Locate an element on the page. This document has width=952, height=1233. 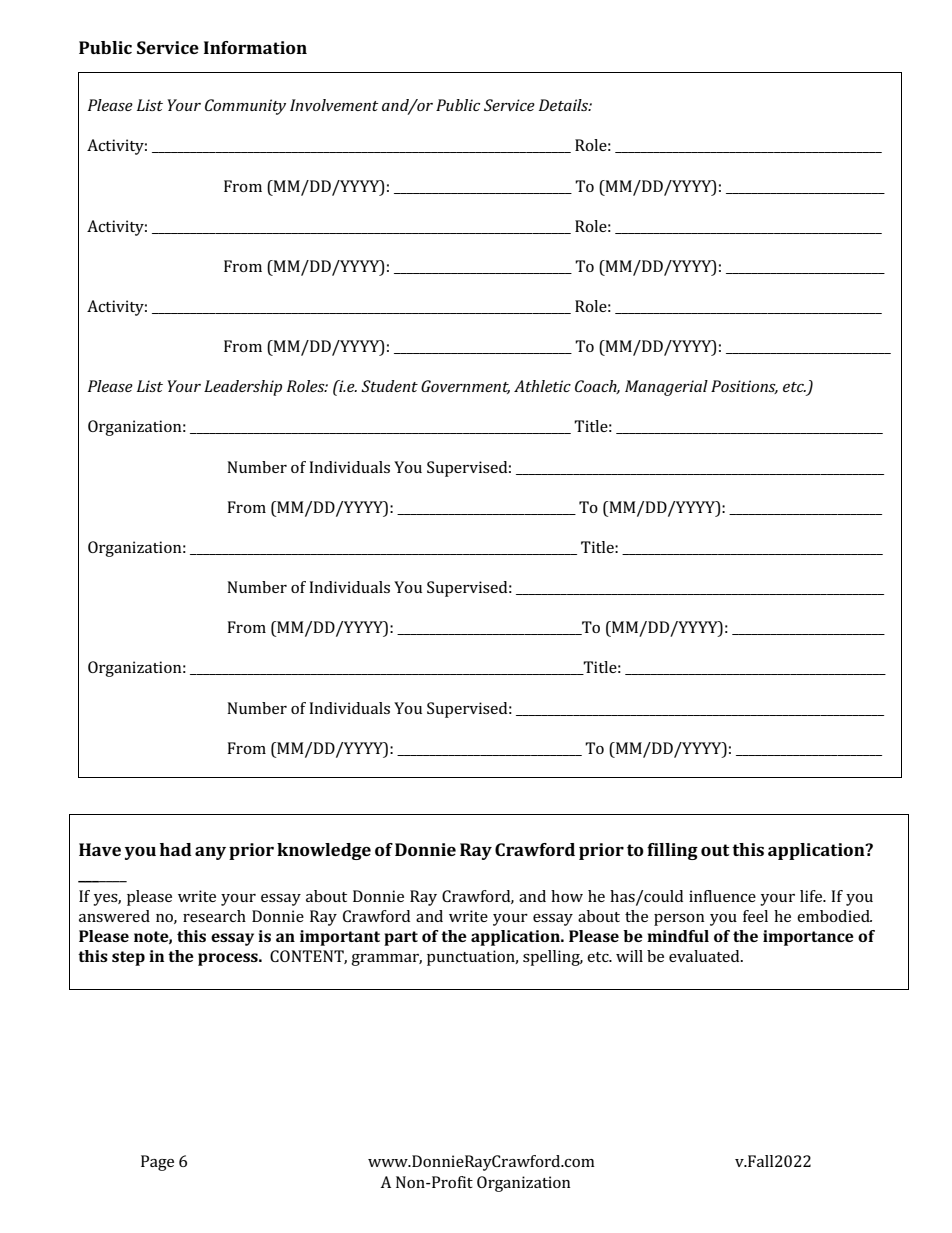
knowledge is located at coordinates (324, 851).
